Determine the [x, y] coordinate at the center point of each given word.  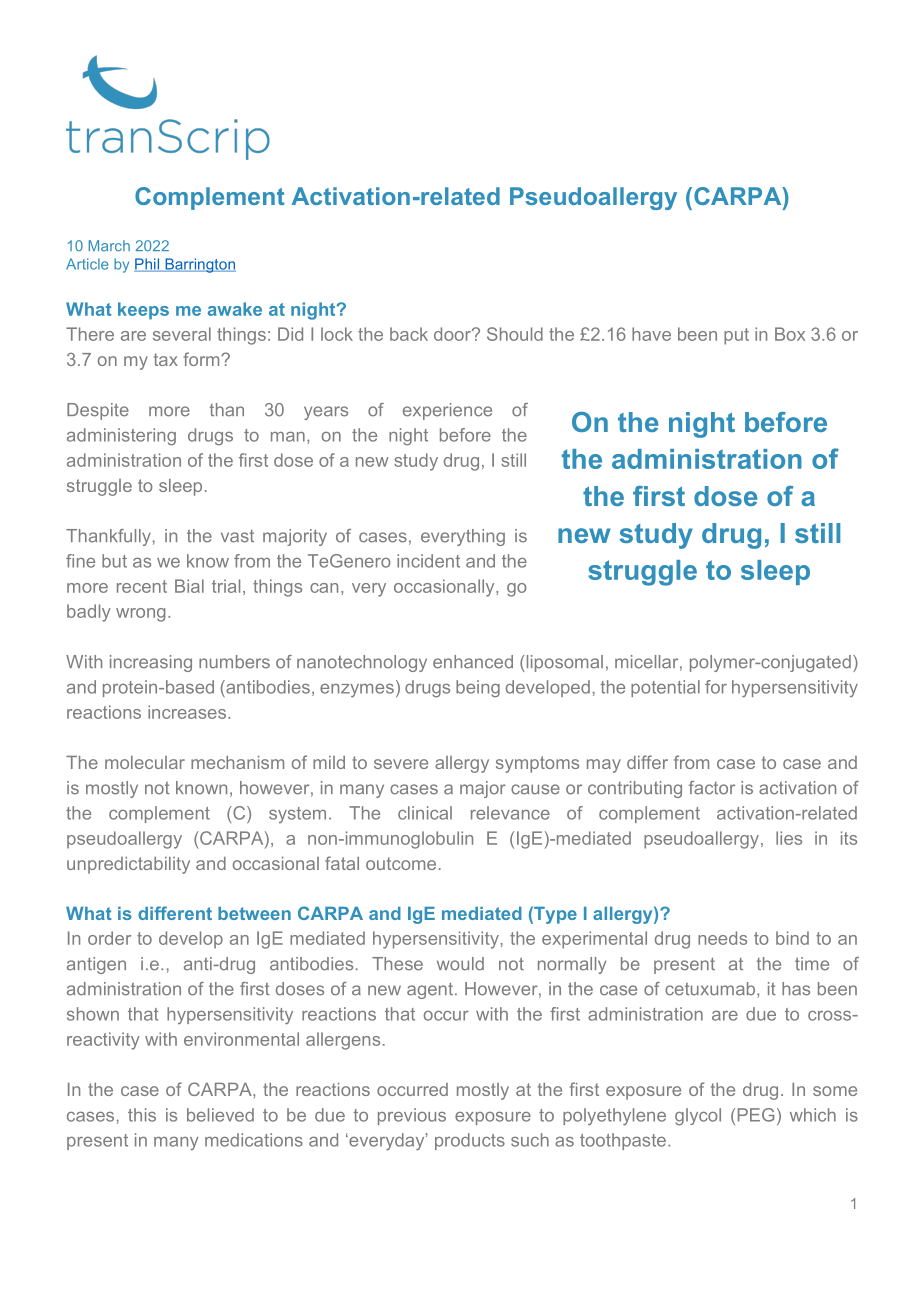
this [142, 1115]
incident [428, 561]
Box [790, 334]
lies [789, 838]
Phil [147, 265]
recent [142, 586]
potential [665, 688]
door [453, 334]
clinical [425, 813]
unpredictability [128, 865]
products [470, 1141]
